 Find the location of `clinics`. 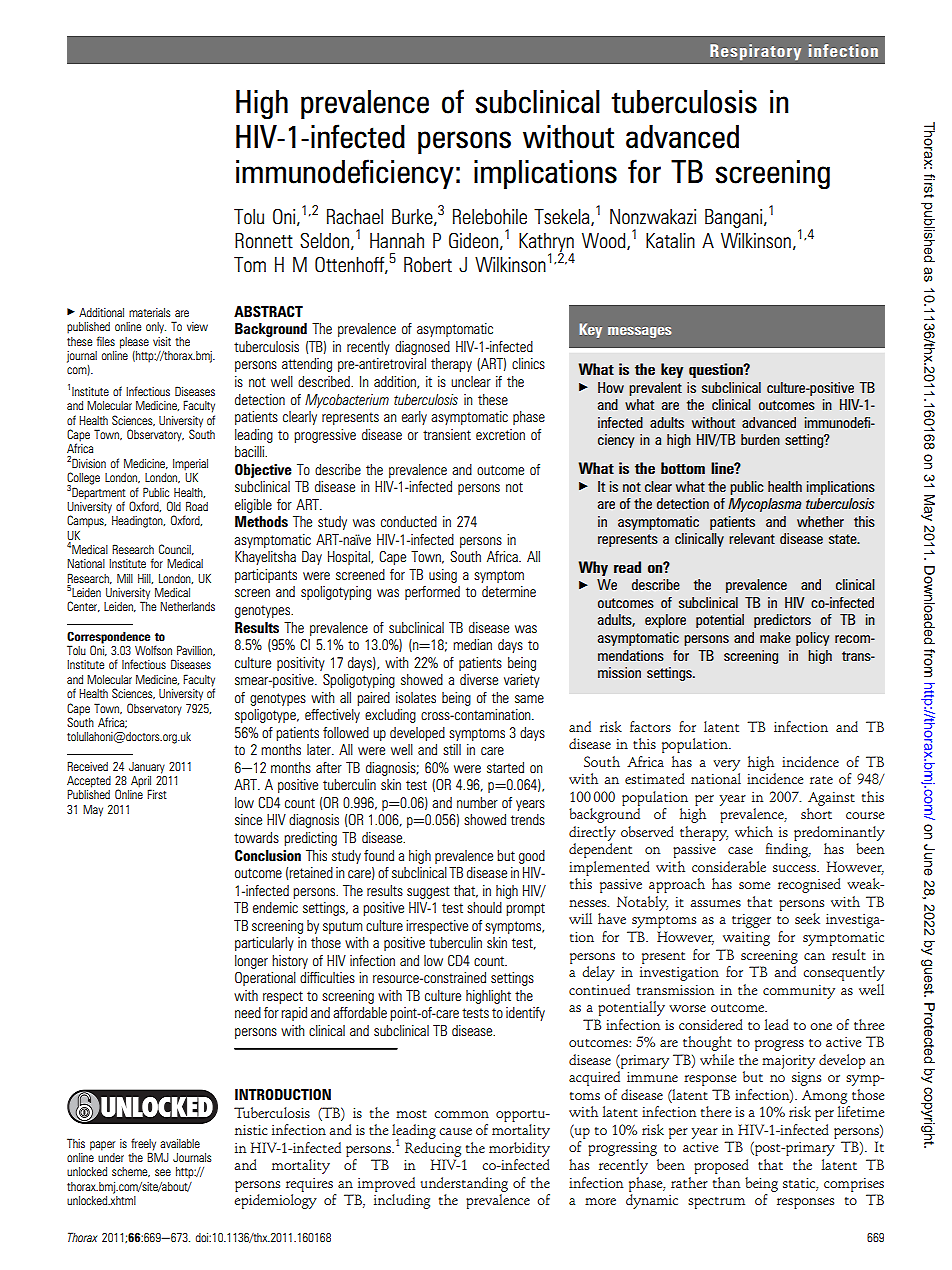

clinics is located at coordinates (528, 363).
